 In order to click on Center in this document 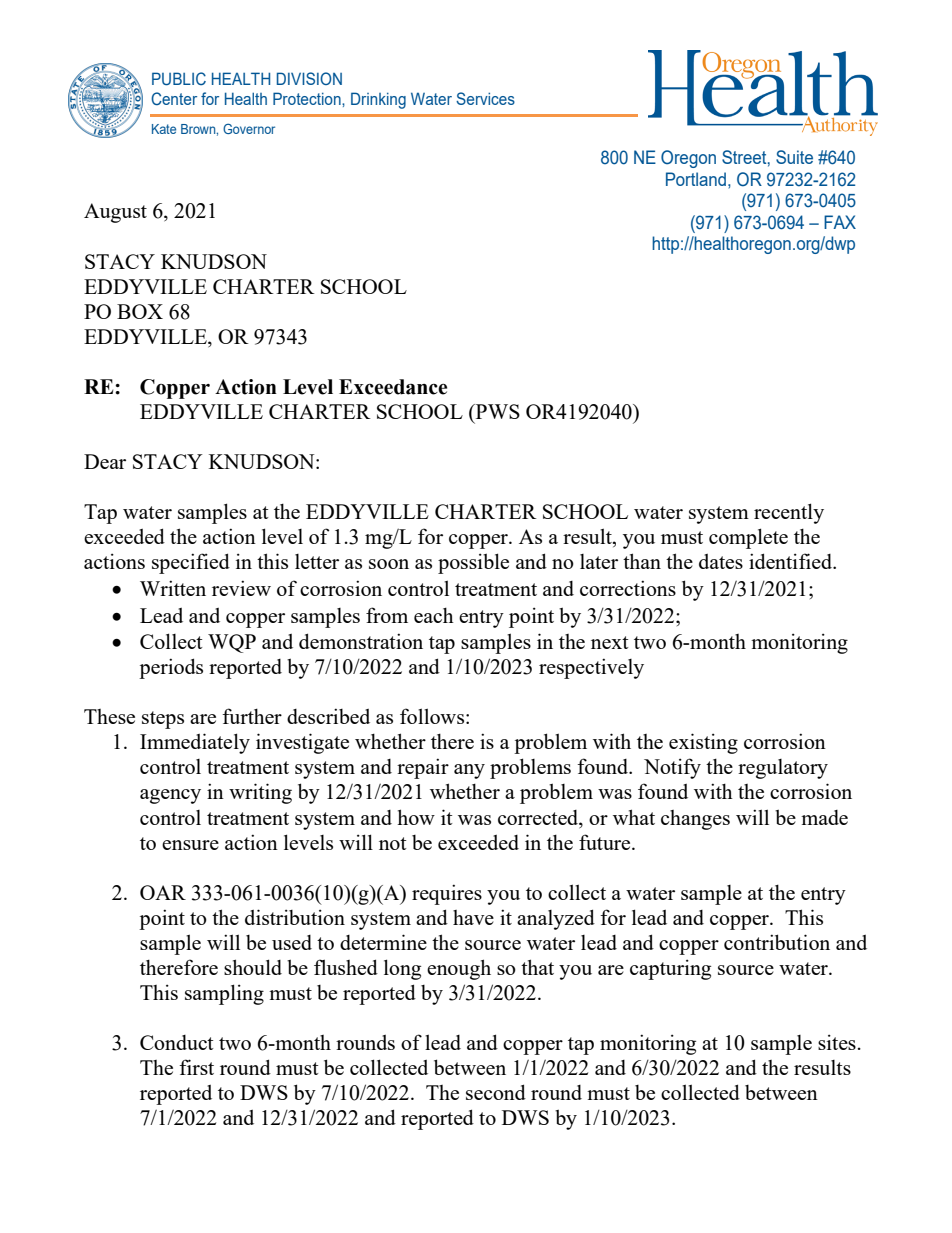, I will do `click(174, 98)`.
